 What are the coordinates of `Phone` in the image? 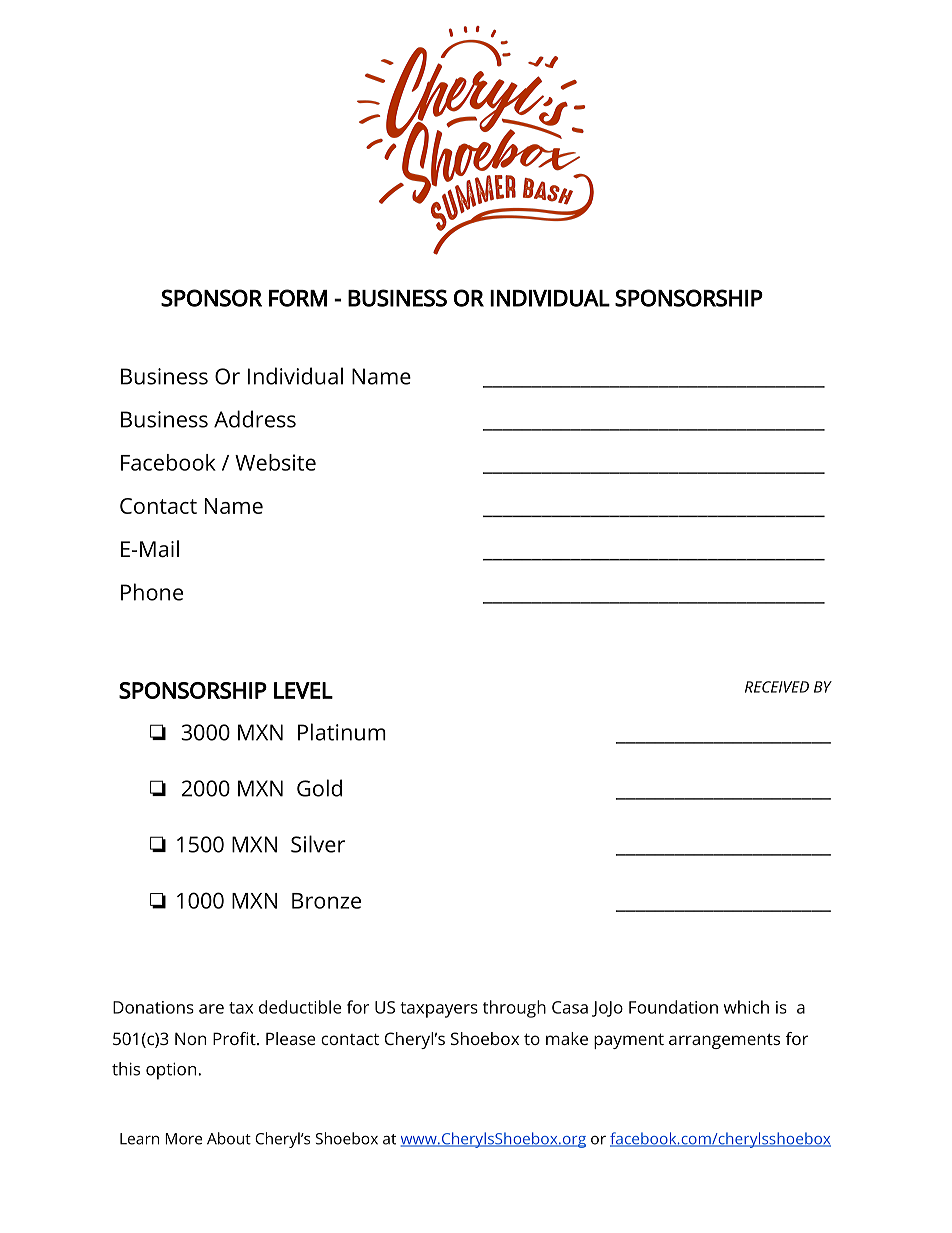 It's located at (152, 592).
